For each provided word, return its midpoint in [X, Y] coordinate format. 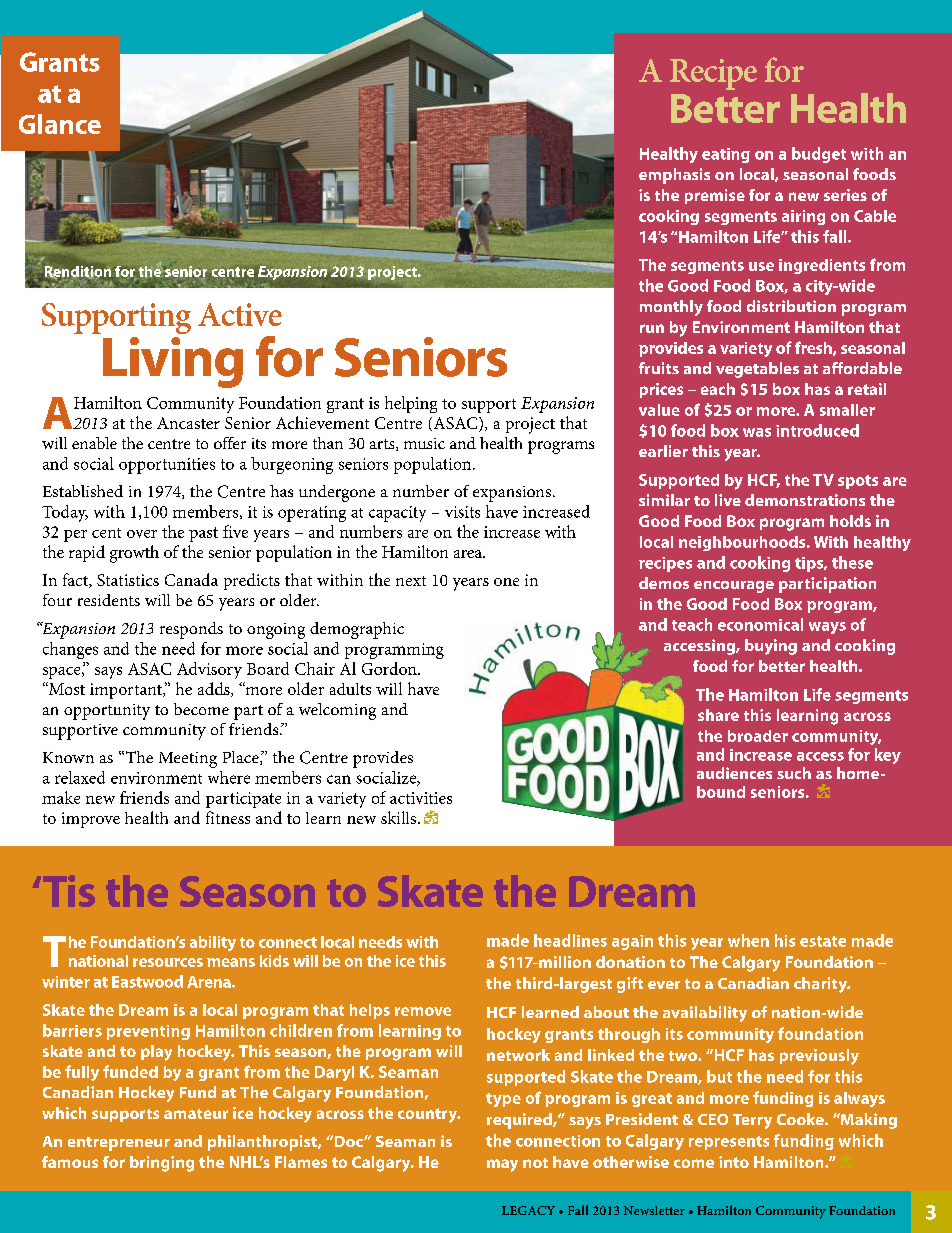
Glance [60, 124]
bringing [162, 1164]
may [502, 1165]
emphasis [674, 176]
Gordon [390, 668]
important [127, 691]
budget [819, 155]
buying [771, 647]
